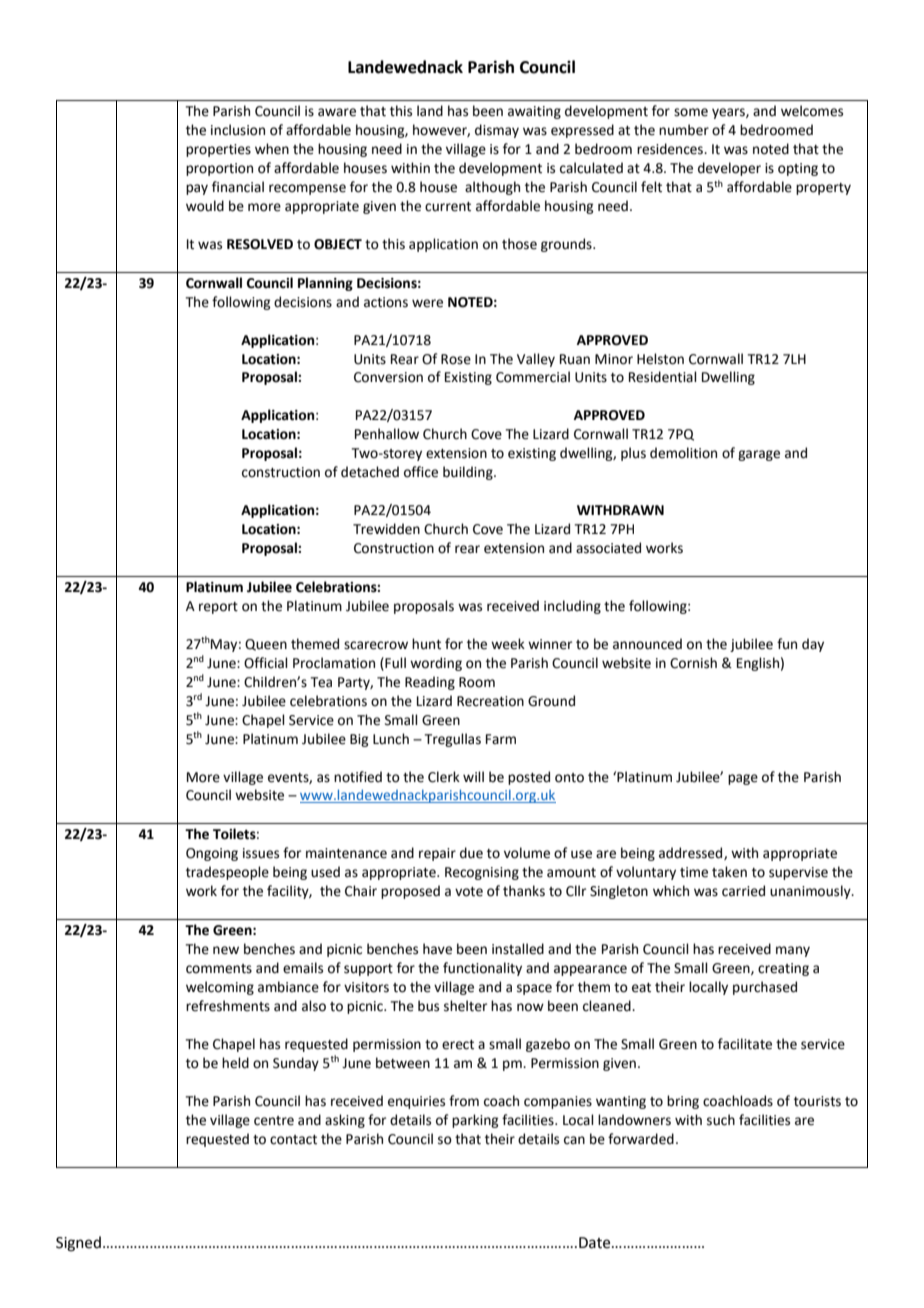 The width and height of the screenshot is (924, 1308). I want to click on parking, so click(475, 1121).
